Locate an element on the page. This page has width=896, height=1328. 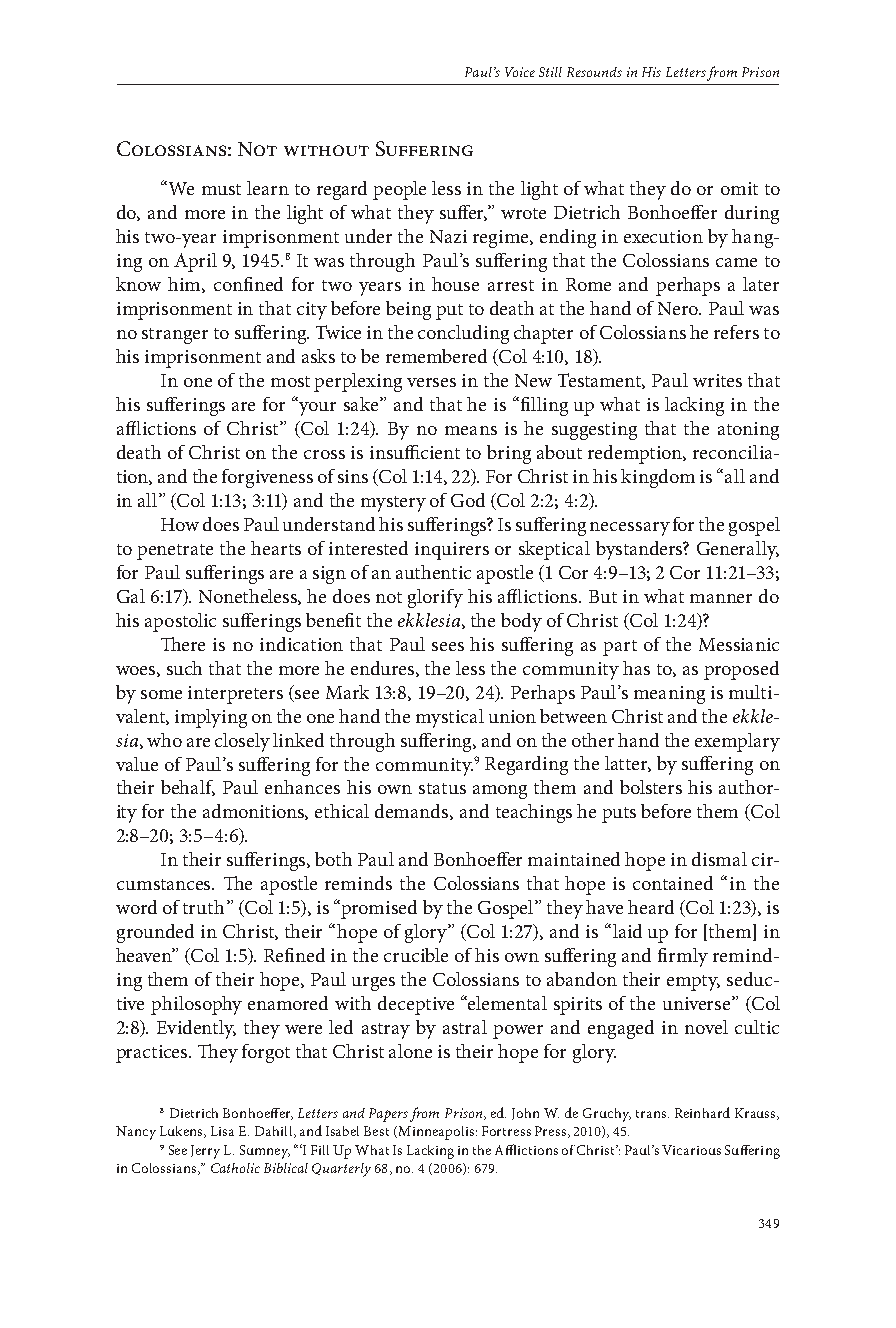
behalf is located at coordinates (188, 788).
